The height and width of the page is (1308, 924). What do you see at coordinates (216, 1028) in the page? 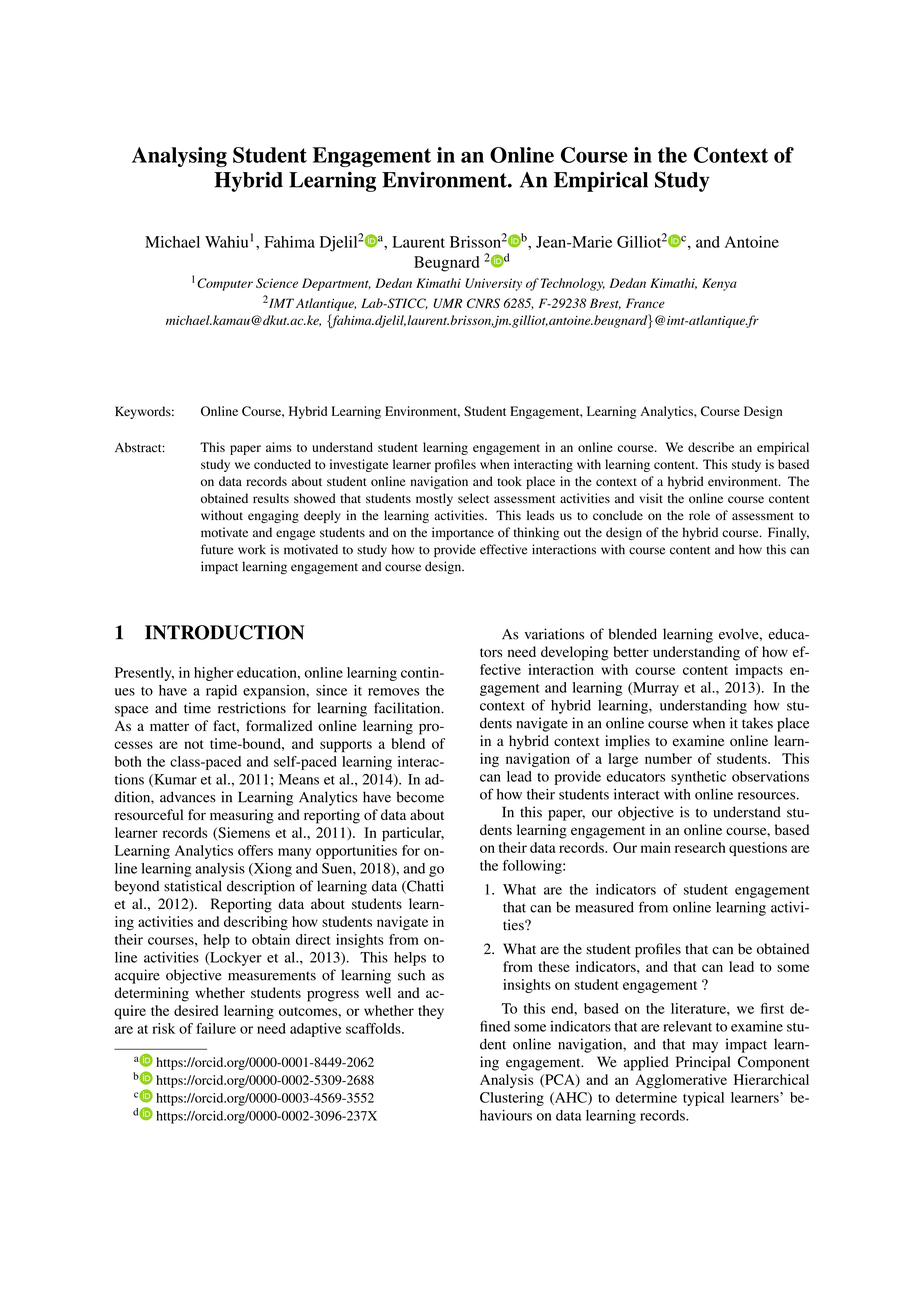
I see `failure` at bounding box center [216, 1028].
